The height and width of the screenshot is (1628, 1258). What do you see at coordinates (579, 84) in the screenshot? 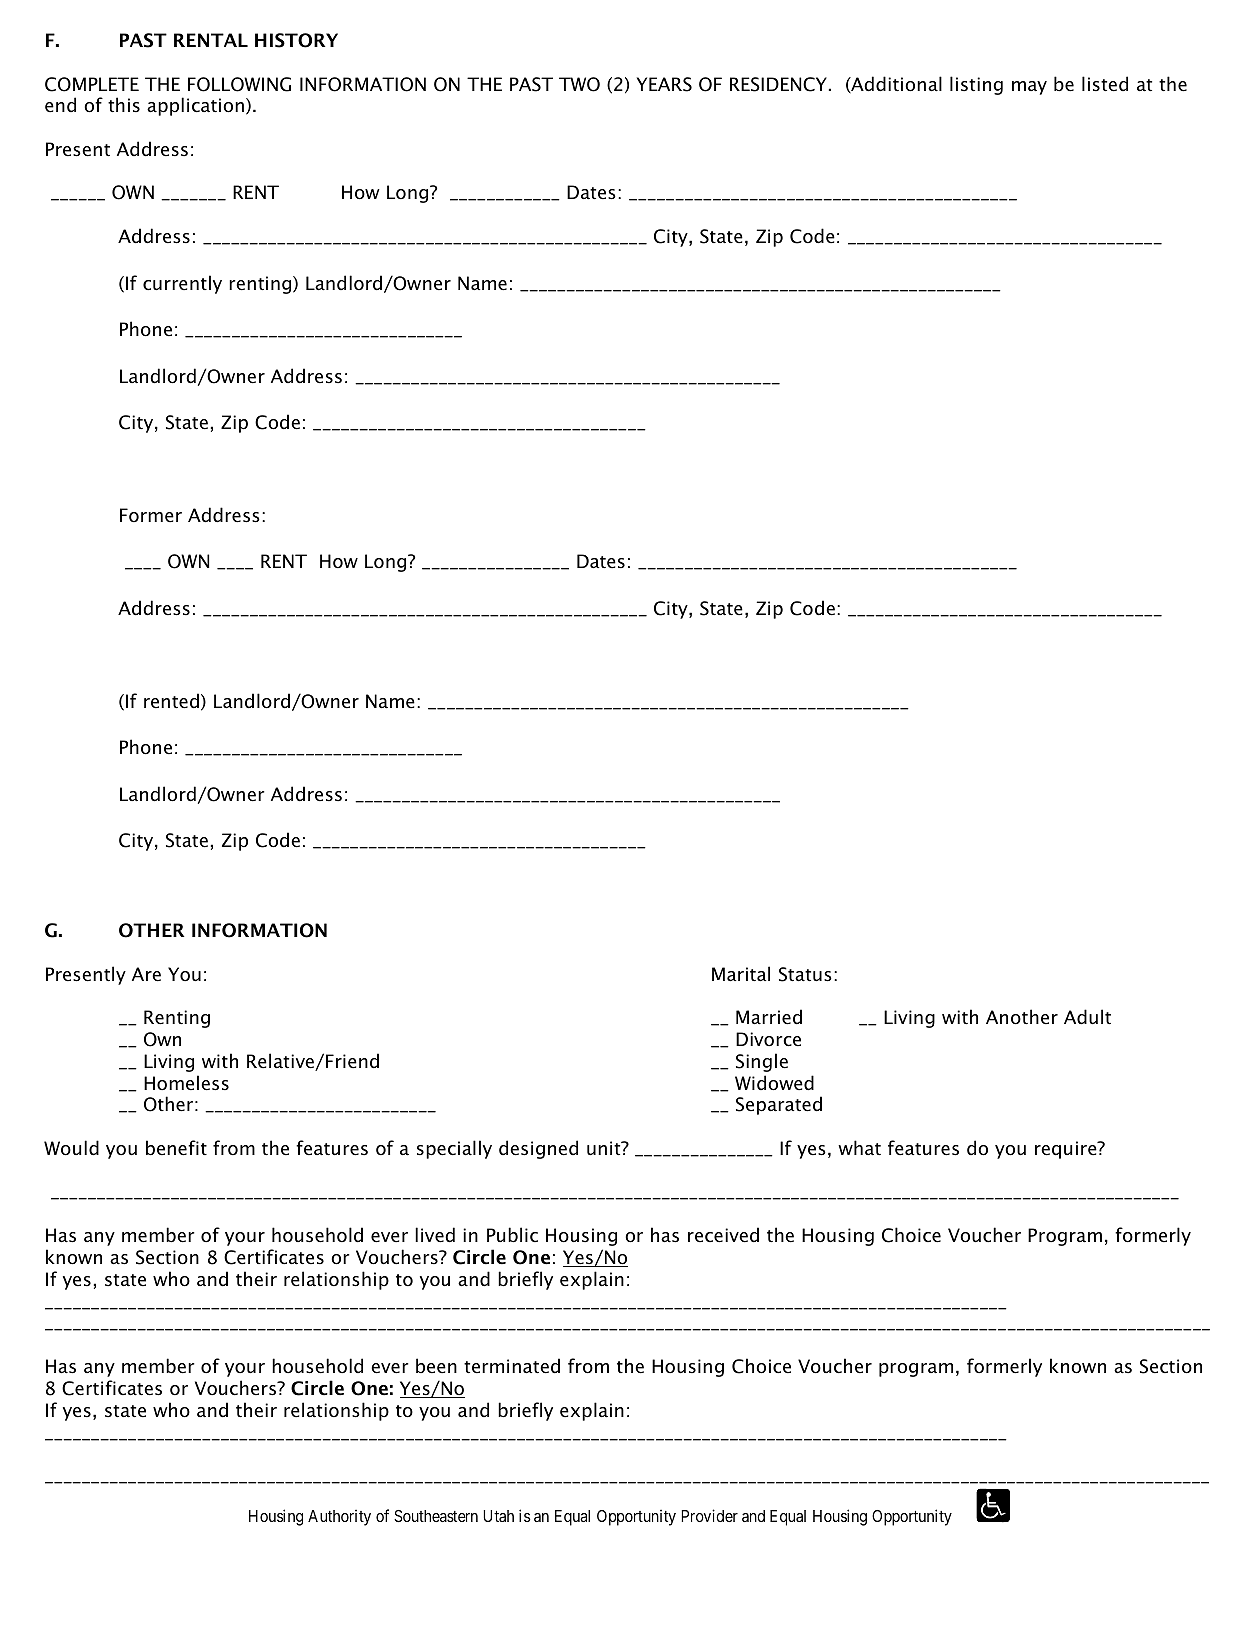
I see `TWO` at bounding box center [579, 84].
